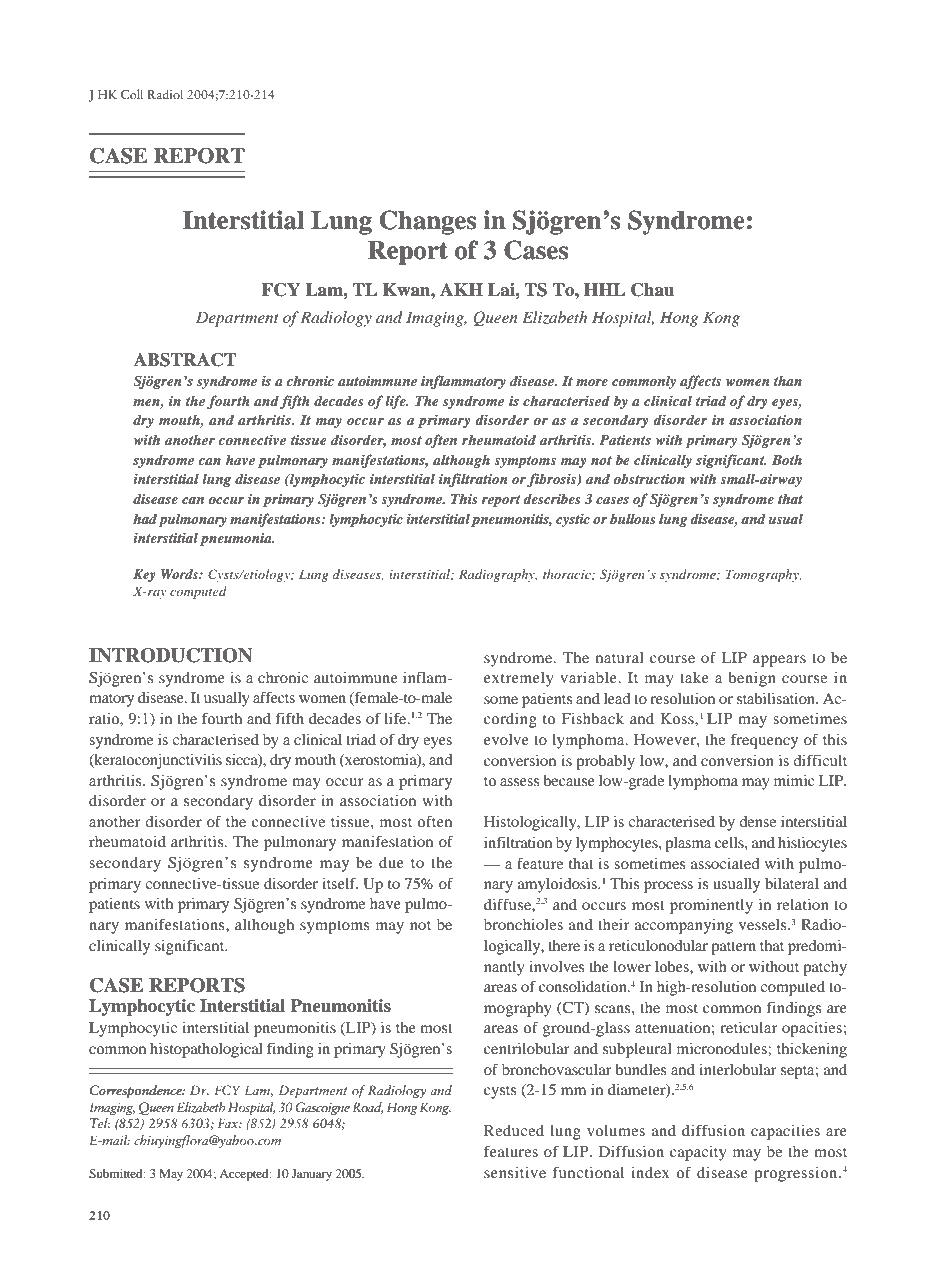 The image size is (936, 1288). I want to click on INTRODUCTION, so click(171, 655).
